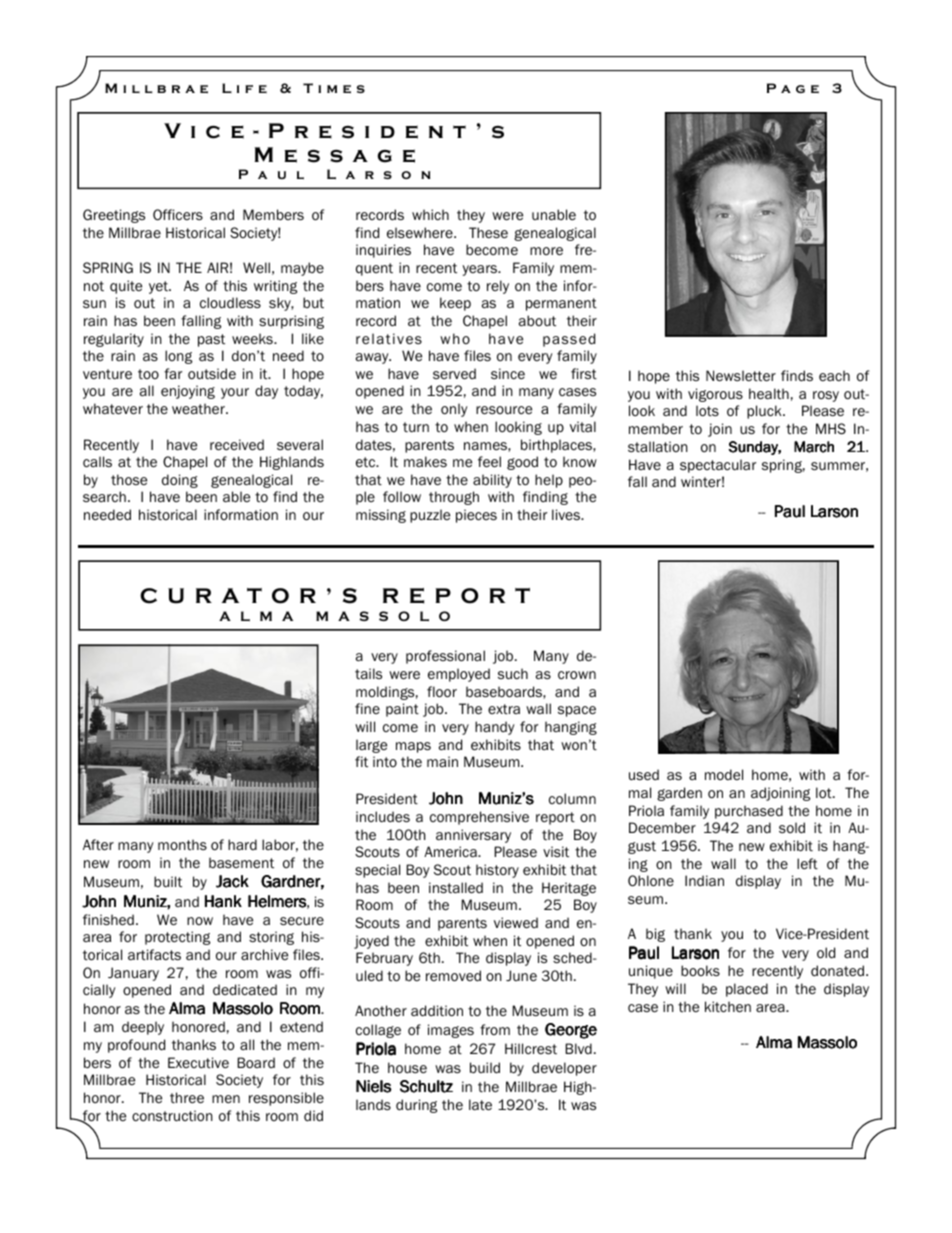 The height and width of the image is (1233, 952). What do you see at coordinates (160, 287) in the image?
I see `yet` at bounding box center [160, 287].
